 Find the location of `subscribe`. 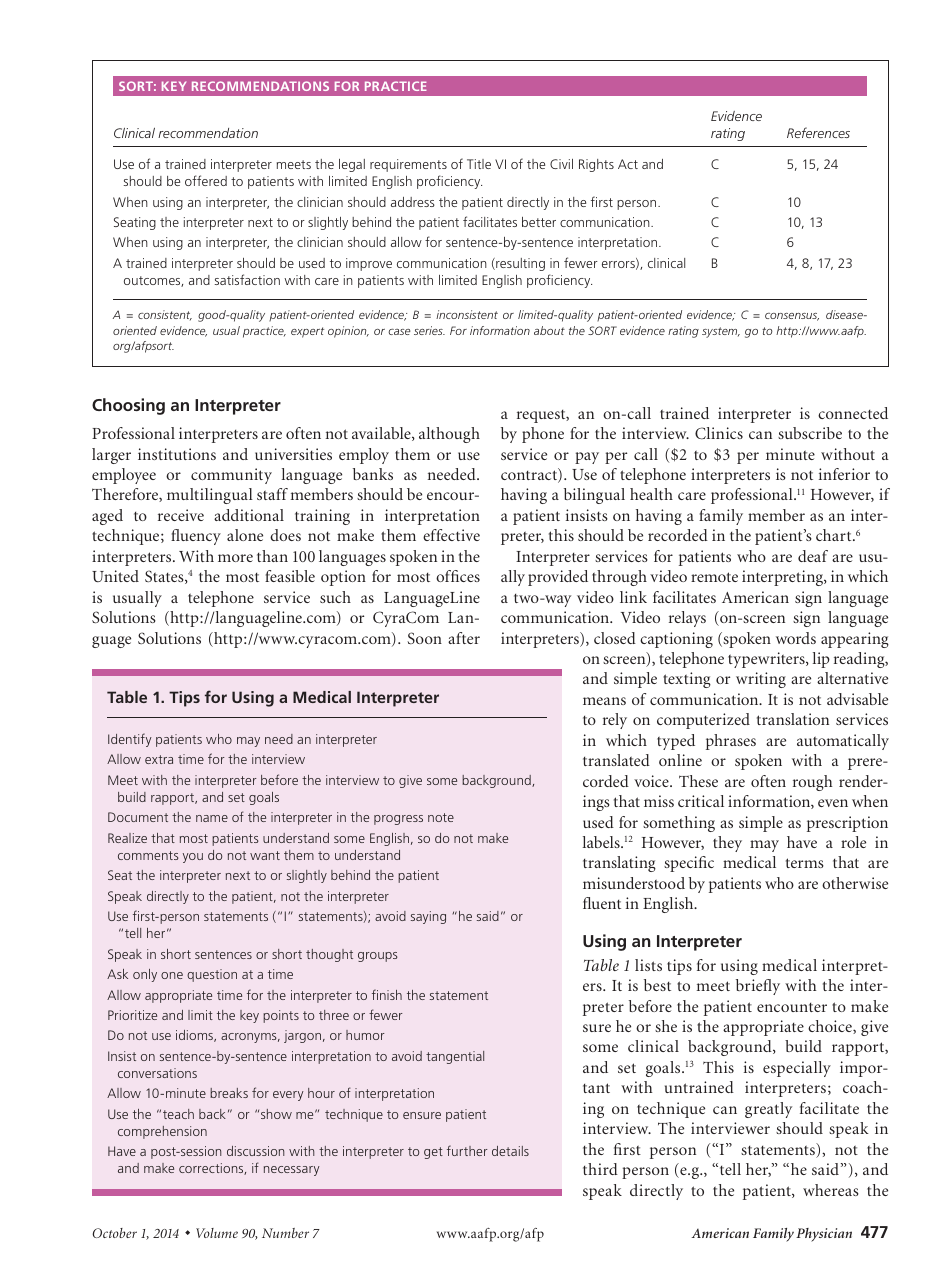

subscribe is located at coordinates (810, 433).
